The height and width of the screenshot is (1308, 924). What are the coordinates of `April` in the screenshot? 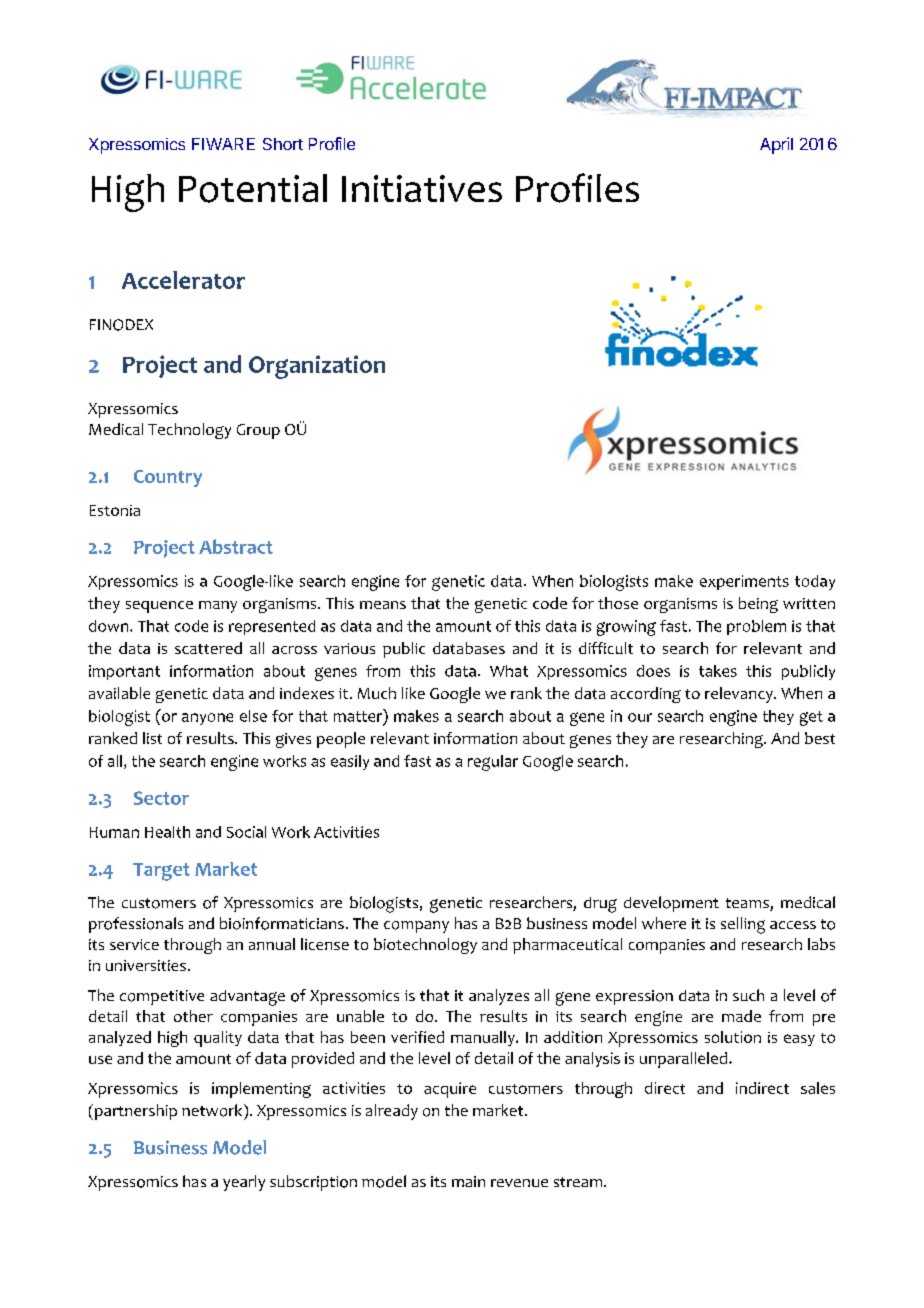 It's located at (776, 145).
